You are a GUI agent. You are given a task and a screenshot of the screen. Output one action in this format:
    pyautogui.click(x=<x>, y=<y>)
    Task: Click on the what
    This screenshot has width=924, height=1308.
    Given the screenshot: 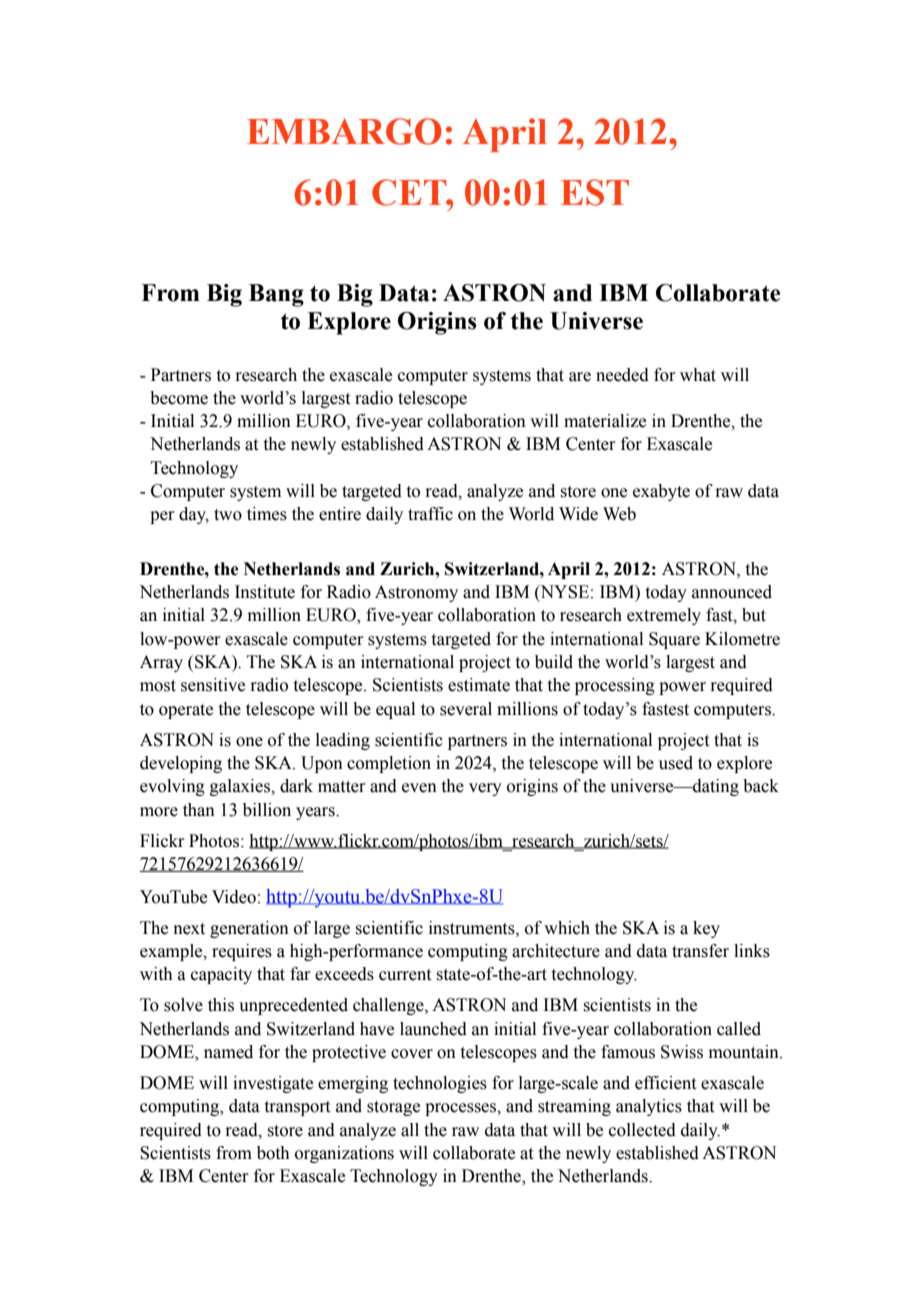 What is the action you would take?
    pyautogui.click(x=698, y=375)
